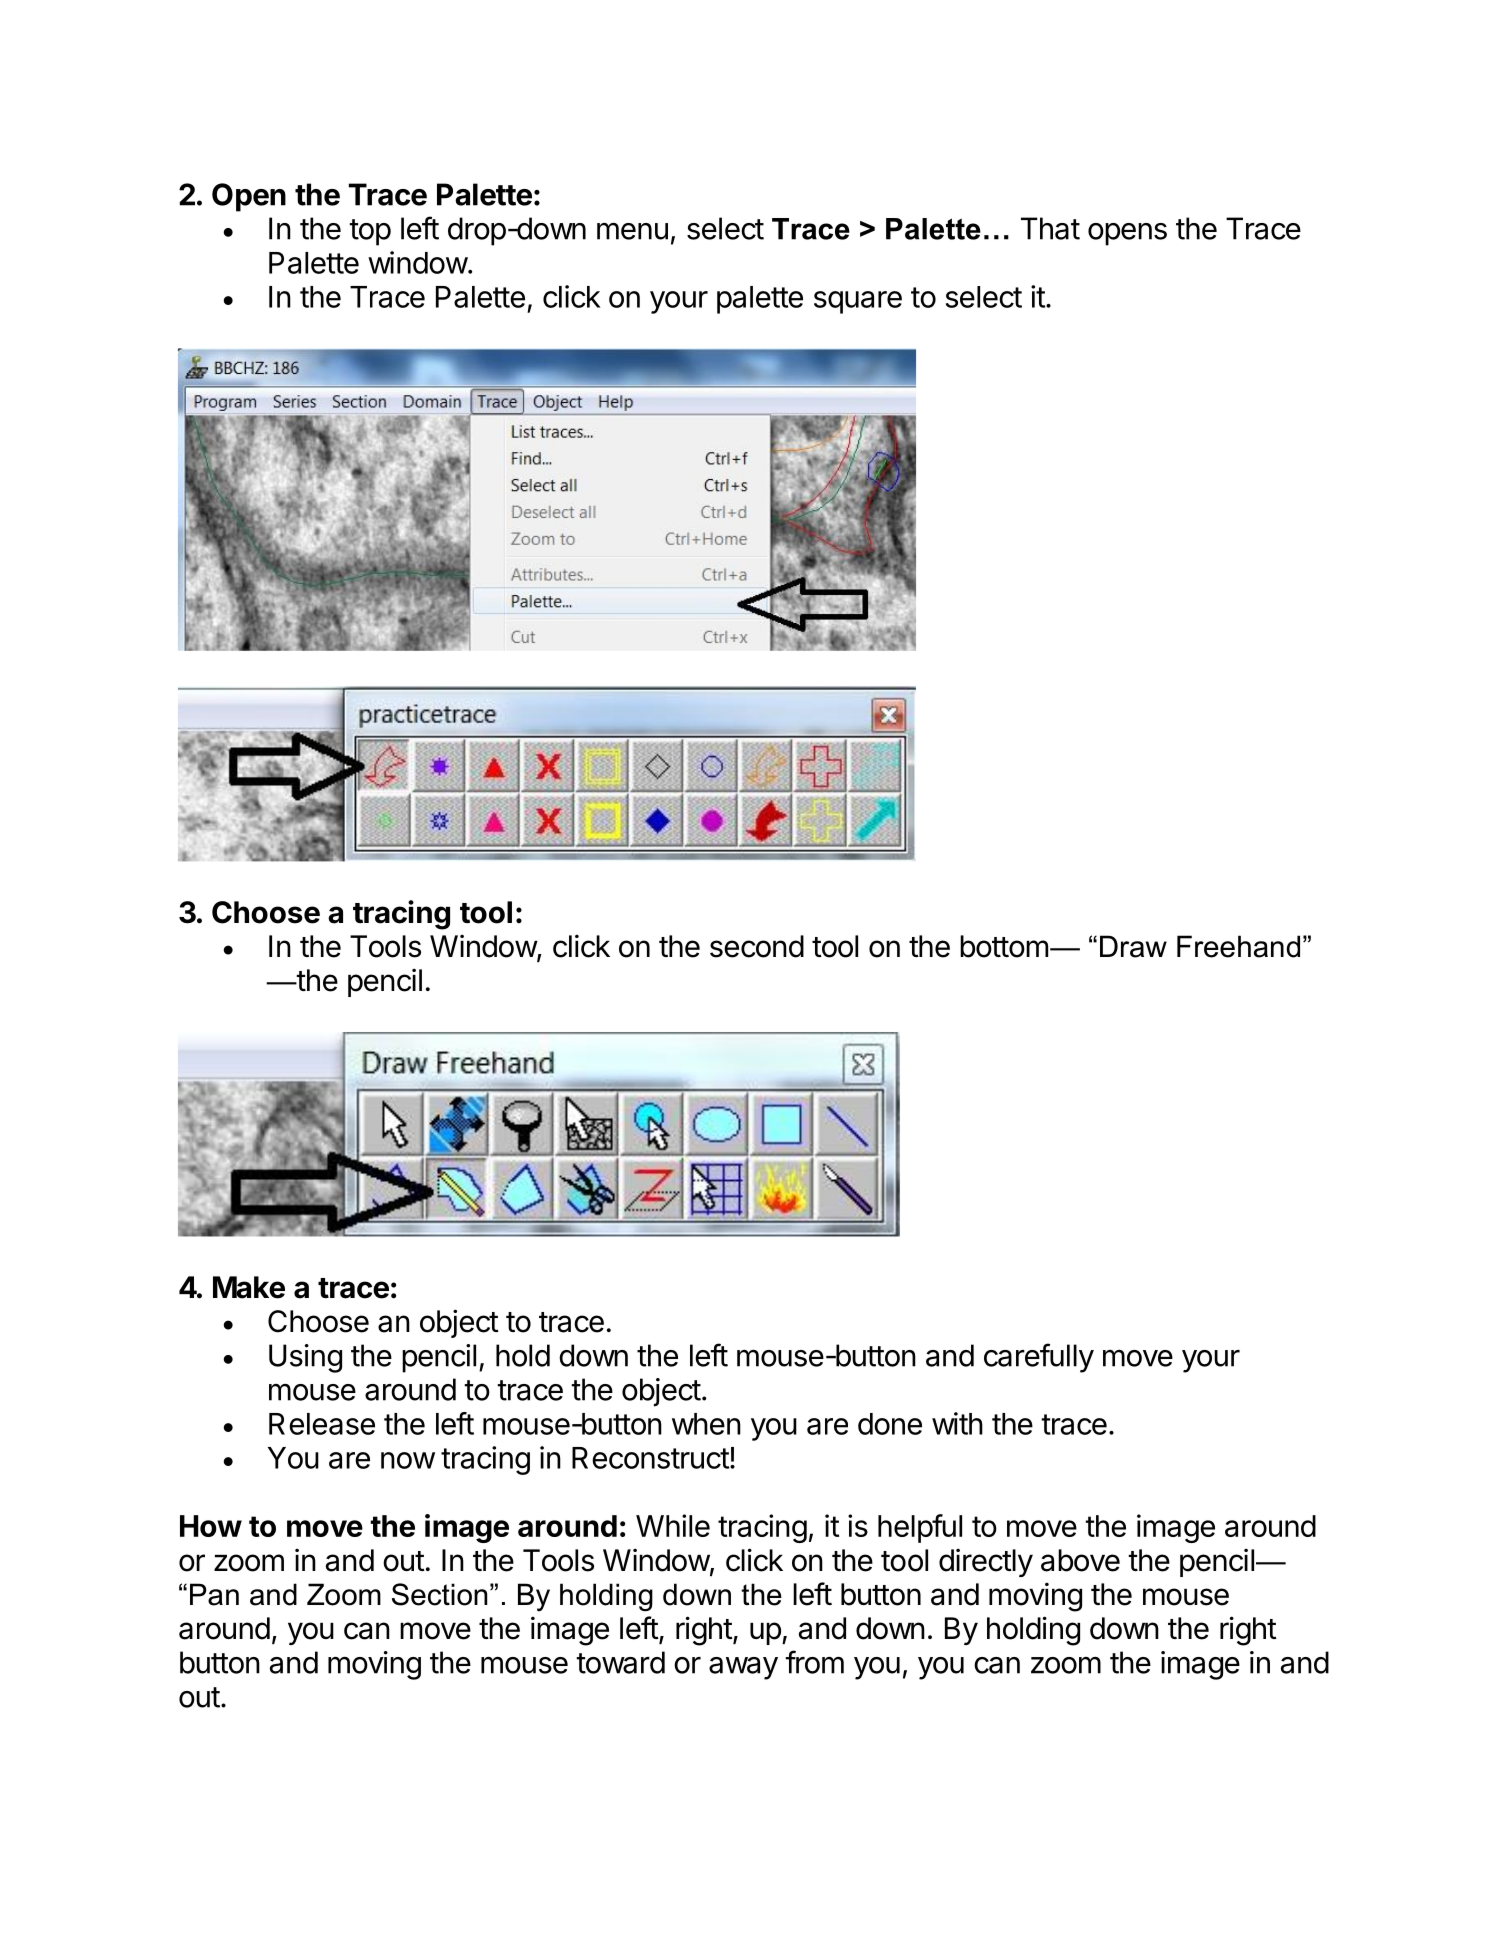 This document has width=1512, height=1957. What do you see at coordinates (439, 1594) in the document?
I see `Section` at bounding box center [439, 1594].
